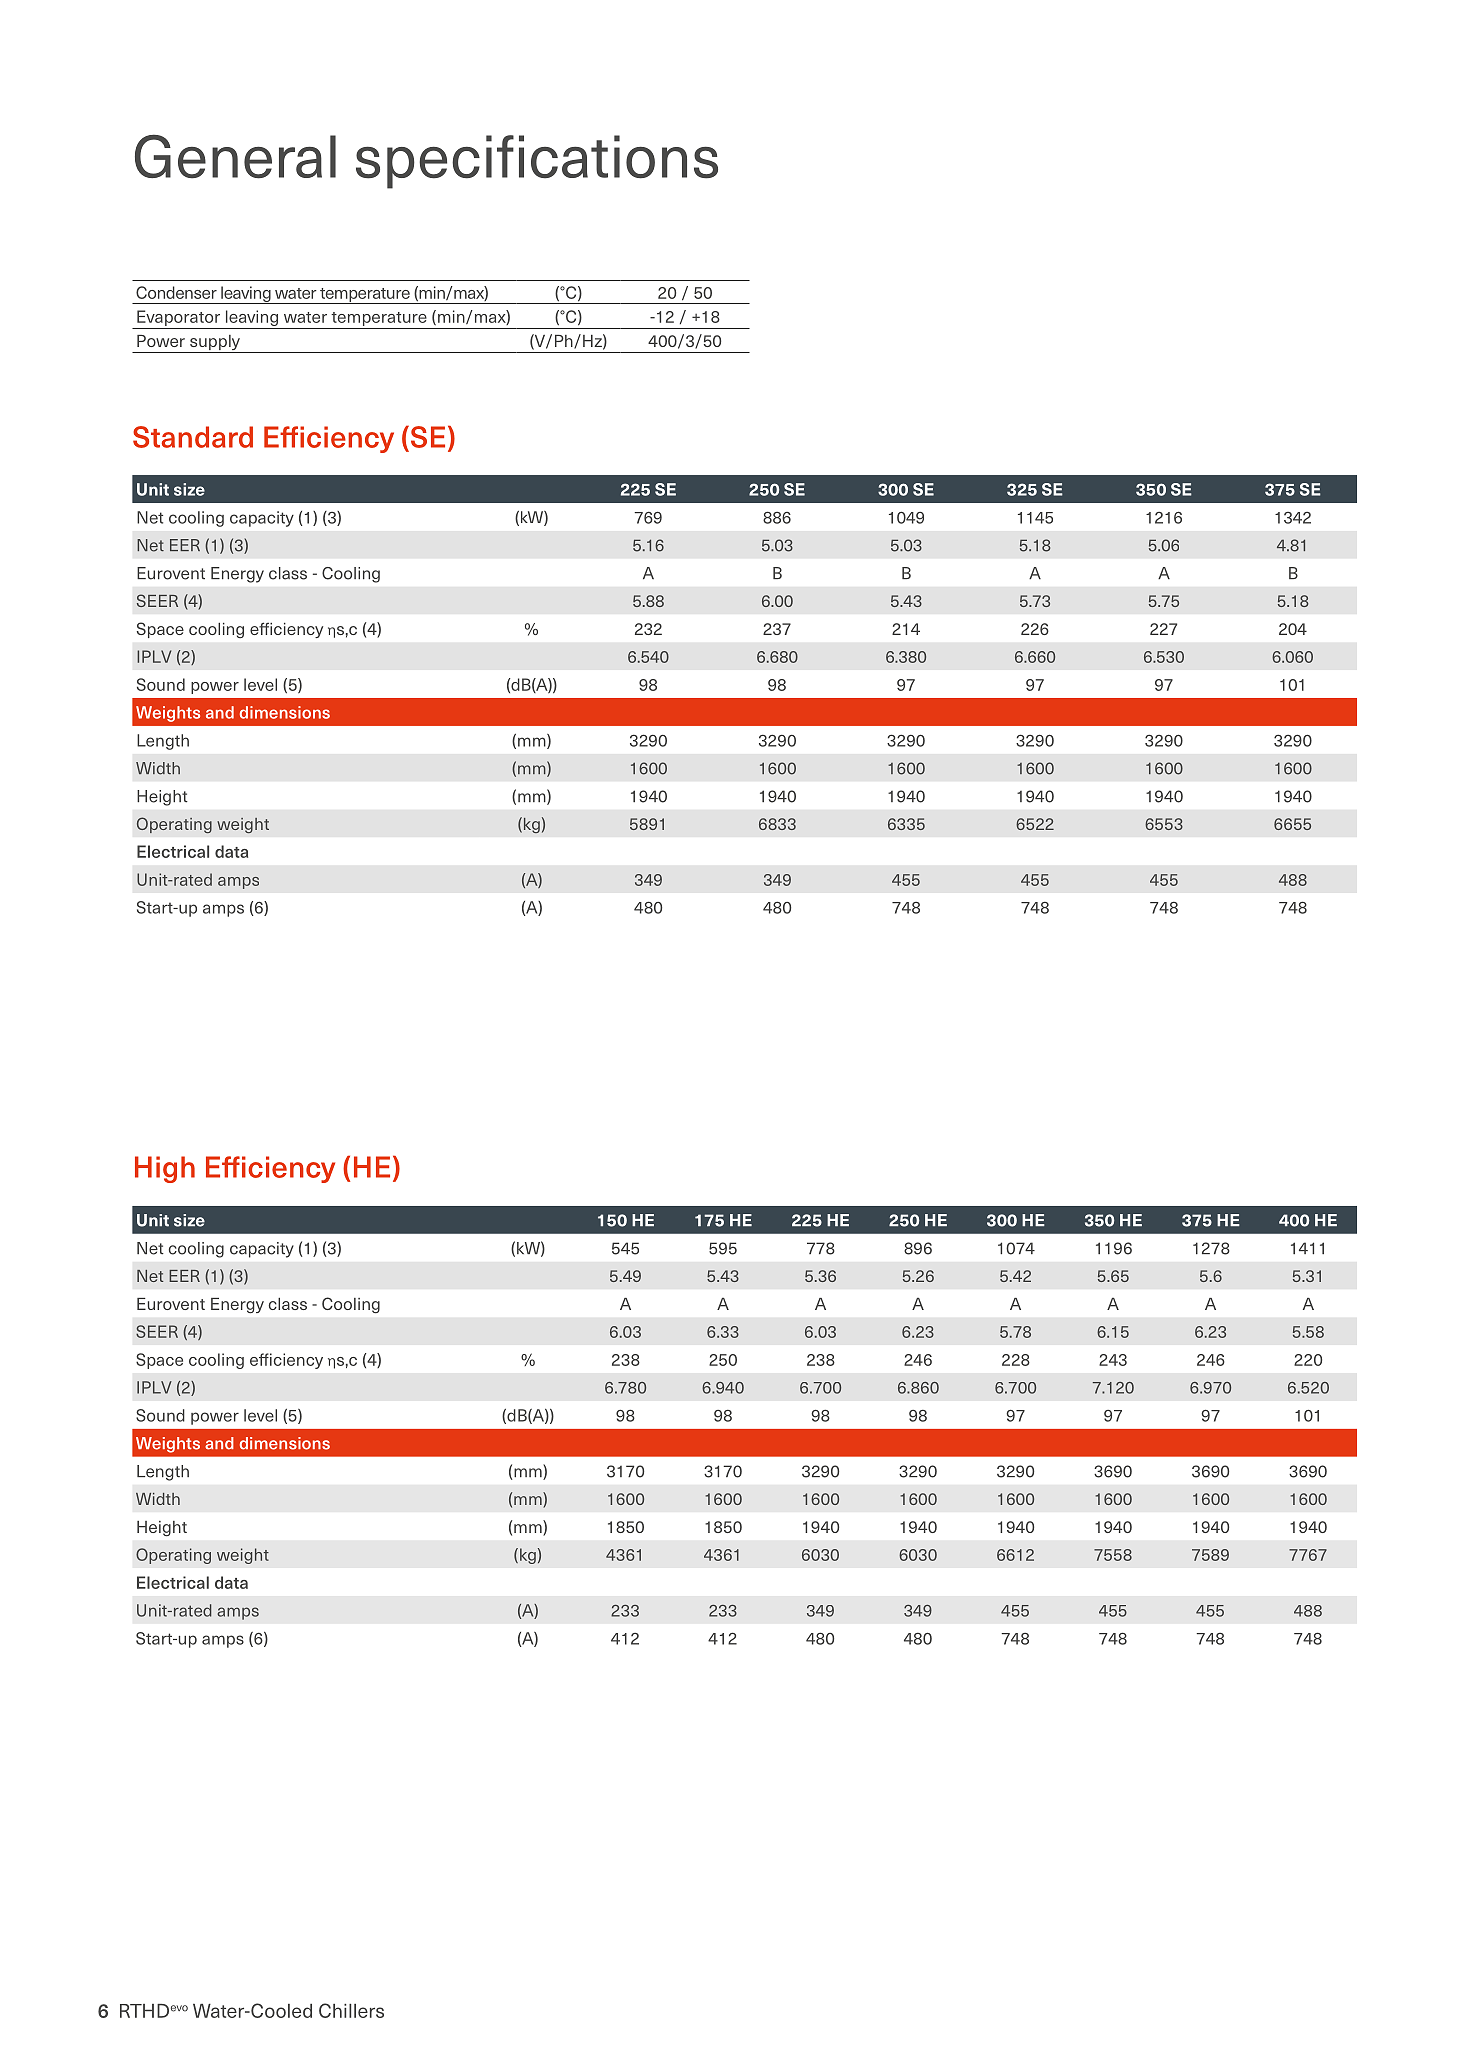 Image resolution: width=1463 pixels, height=2069 pixels. I want to click on supply, so click(215, 344).
